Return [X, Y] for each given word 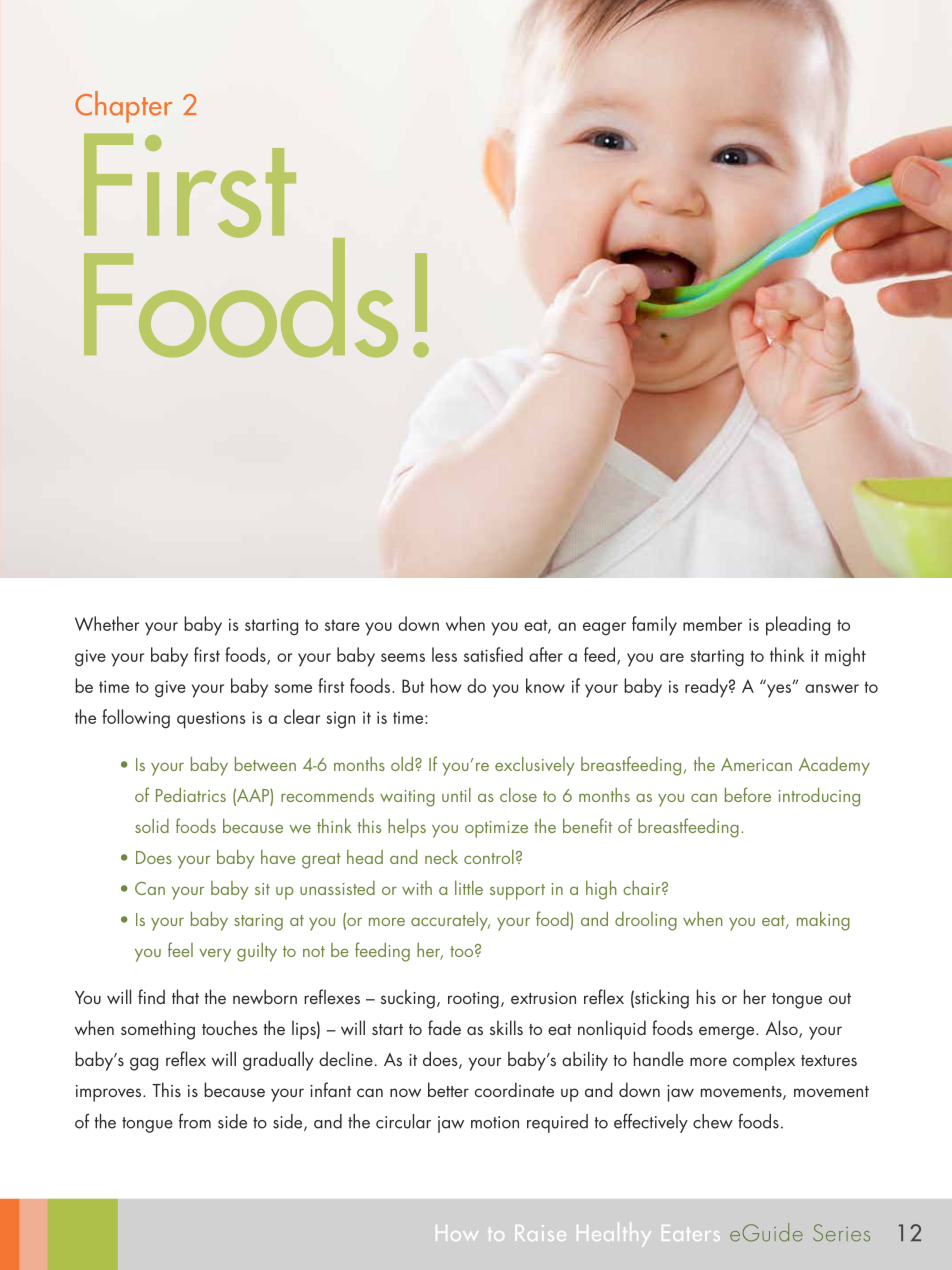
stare [342, 625]
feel [180, 949]
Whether [107, 623]
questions [211, 720]
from [195, 1121]
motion [495, 1122]
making [823, 921]
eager [604, 629]
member [712, 623]
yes [780, 690]
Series [841, 1233]
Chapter [123, 107]
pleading [798, 626]
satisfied [493, 654]
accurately [450, 921]
